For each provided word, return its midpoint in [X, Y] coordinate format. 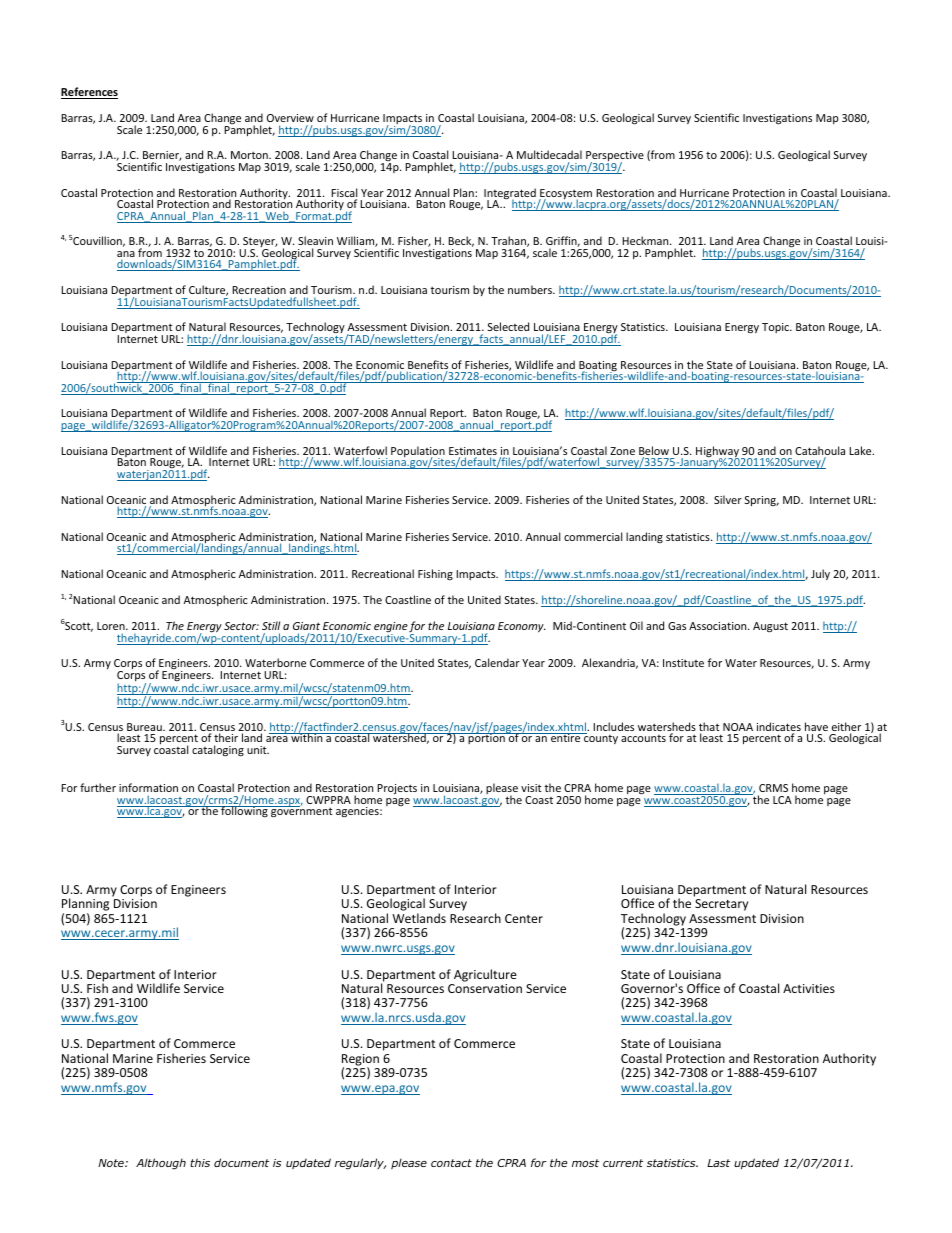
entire [566, 737]
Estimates [473, 452]
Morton [250, 155]
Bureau [145, 727]
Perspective [615, 157]
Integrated [510, 195]
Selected [508, 326]
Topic [776, 328]
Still [271, 625]
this [200, 1162]
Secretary [721, 905]
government [301, 812]
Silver [728, 499]
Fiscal [344, 194]
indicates [779, 728]
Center [524, 918]
